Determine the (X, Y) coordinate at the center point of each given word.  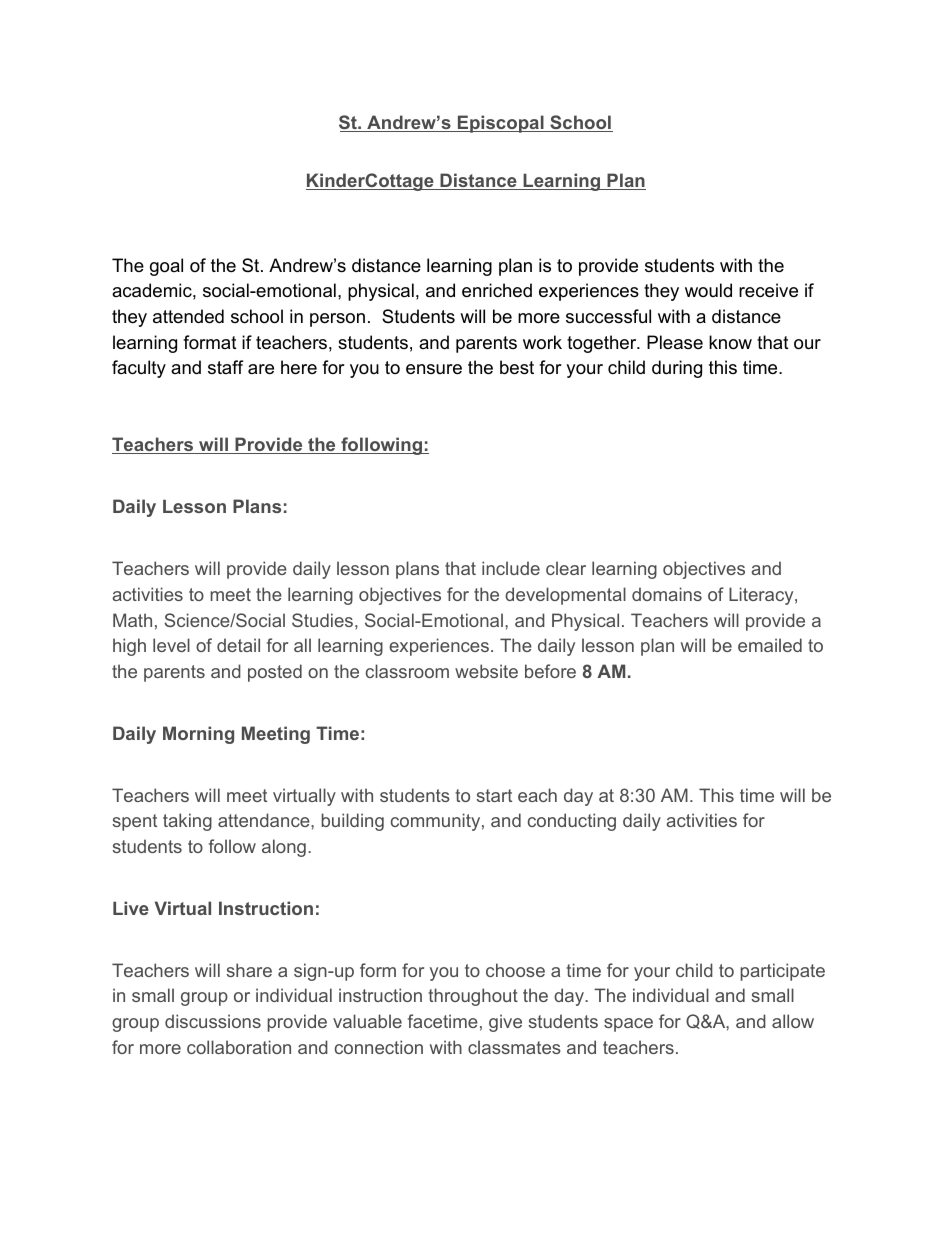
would (708, 290)
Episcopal (500, 124)
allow (793, 1021)
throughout (473, 997)
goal (166, 267)
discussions (213, 1021)
